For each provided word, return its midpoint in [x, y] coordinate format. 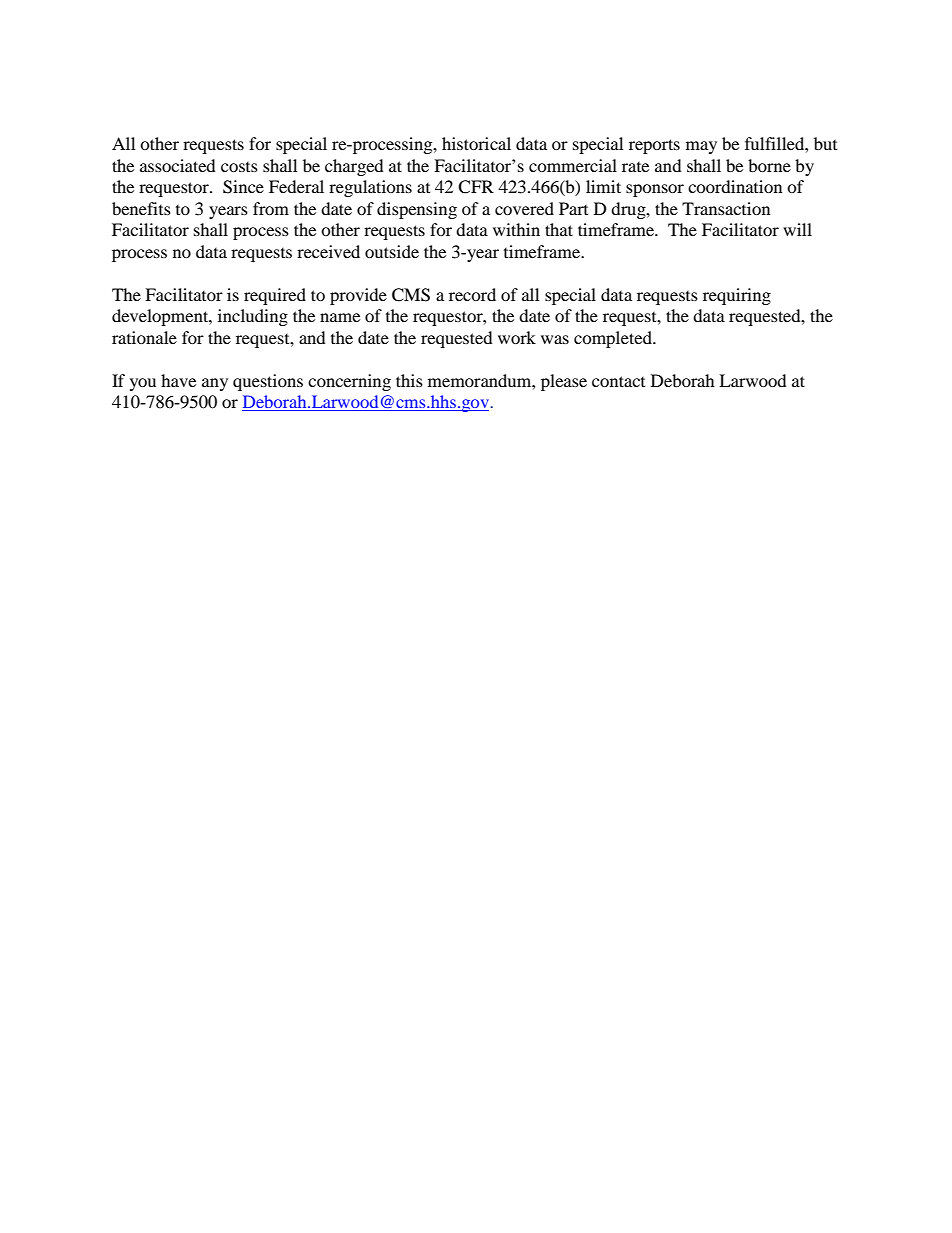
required [275, 296]
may [701, 147]
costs [239, 167]
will [797, 229]
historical [476, 143]
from [271, 208]
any [215, 384]
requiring [737, 296]
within [516, 229]
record [472, 294]
